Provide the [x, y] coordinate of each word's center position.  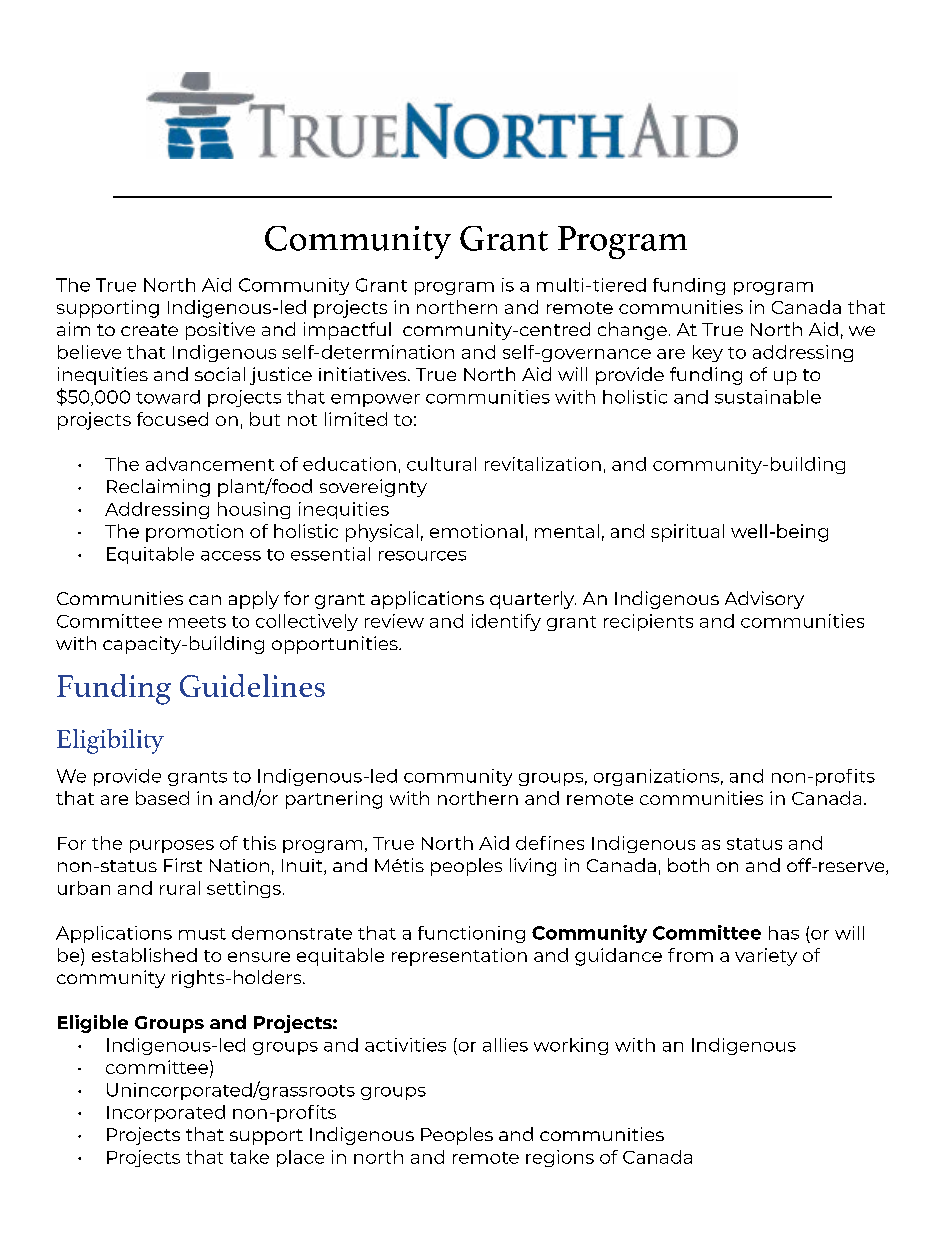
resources [422, 556]
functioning [471, 934]
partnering [334, 800]
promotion [194, 533]
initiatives [364, 374]
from [690, 955]
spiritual [687, 533]
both [688, 865]
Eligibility [110, 741]
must [202, 934]
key [708, 353]
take [249, 1157]
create [149, 330]
